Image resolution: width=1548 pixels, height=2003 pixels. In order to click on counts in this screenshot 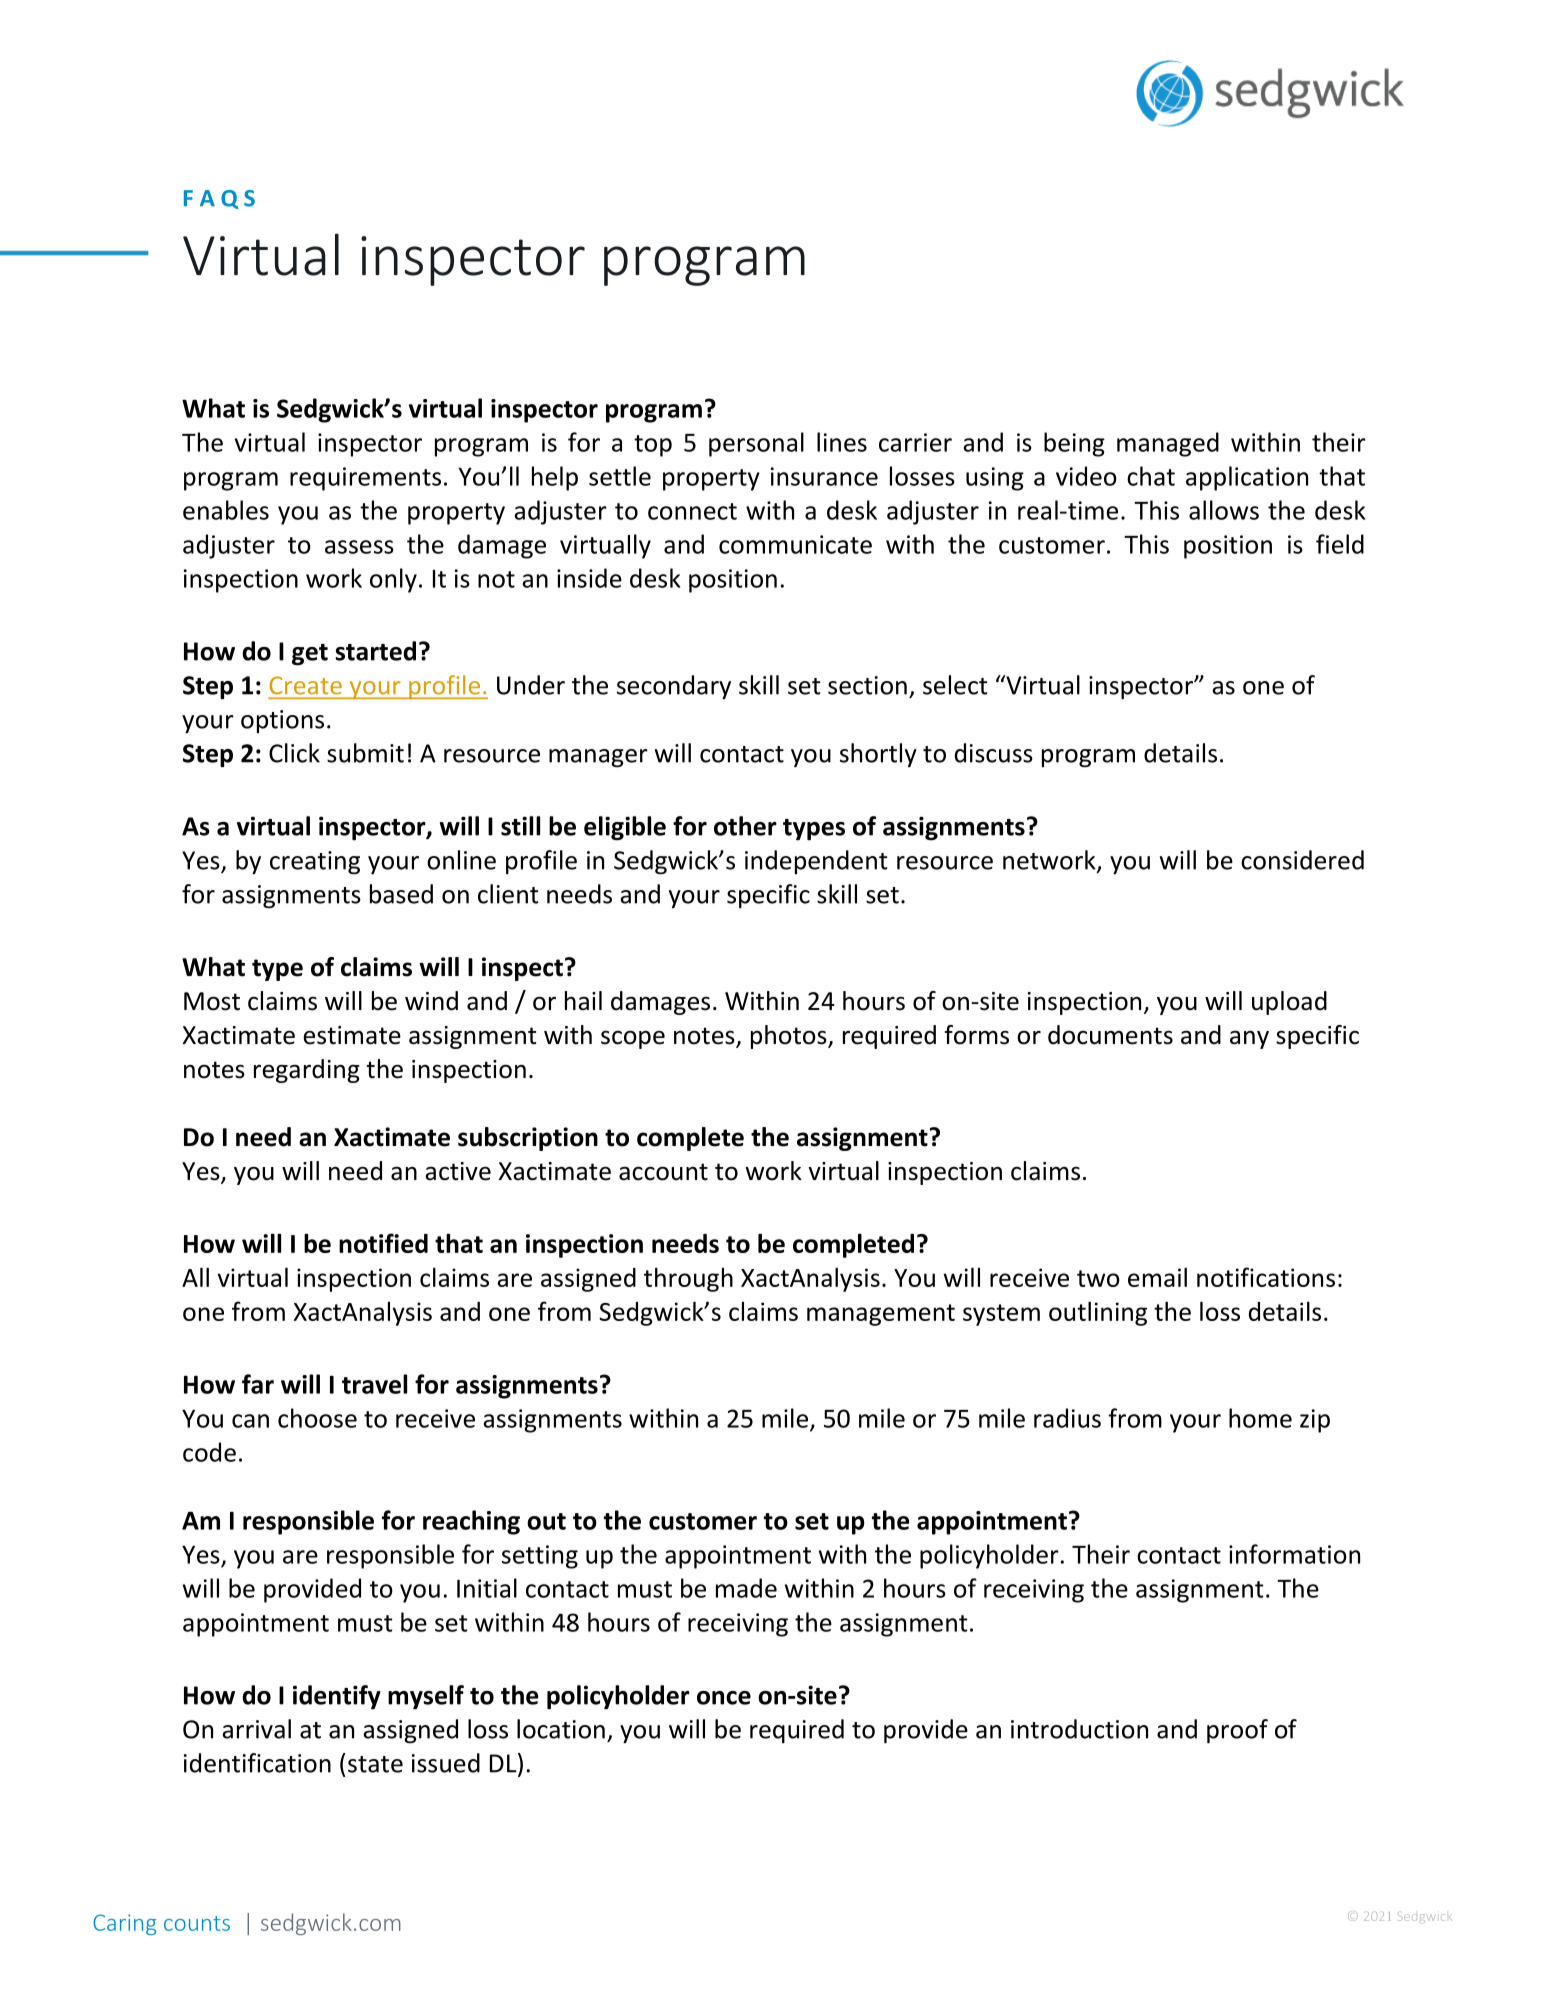, I will do `click(197, 1923)`.
